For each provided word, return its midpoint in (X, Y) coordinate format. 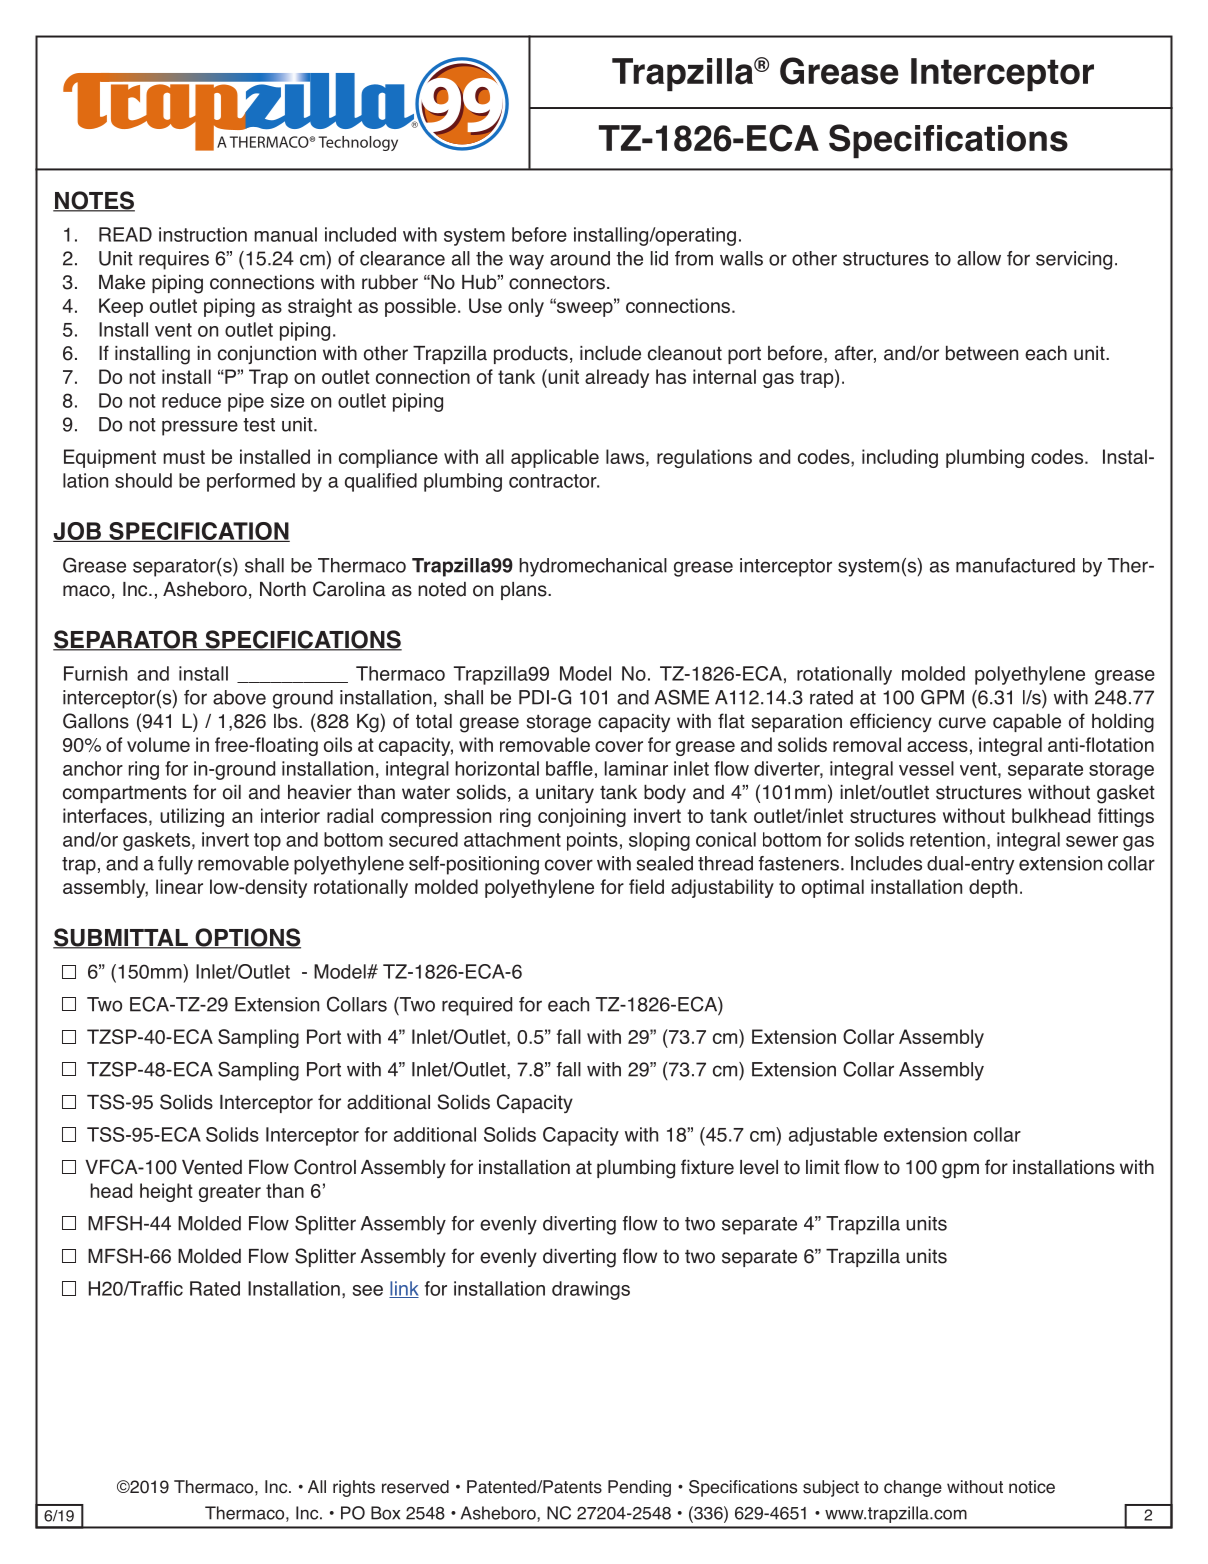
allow (979, 258)
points (592, 841)
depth (993, 888)
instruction (203, 234)
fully (175, 865)
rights (354, 1488)
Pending (639, 1488)
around (580, 258)
